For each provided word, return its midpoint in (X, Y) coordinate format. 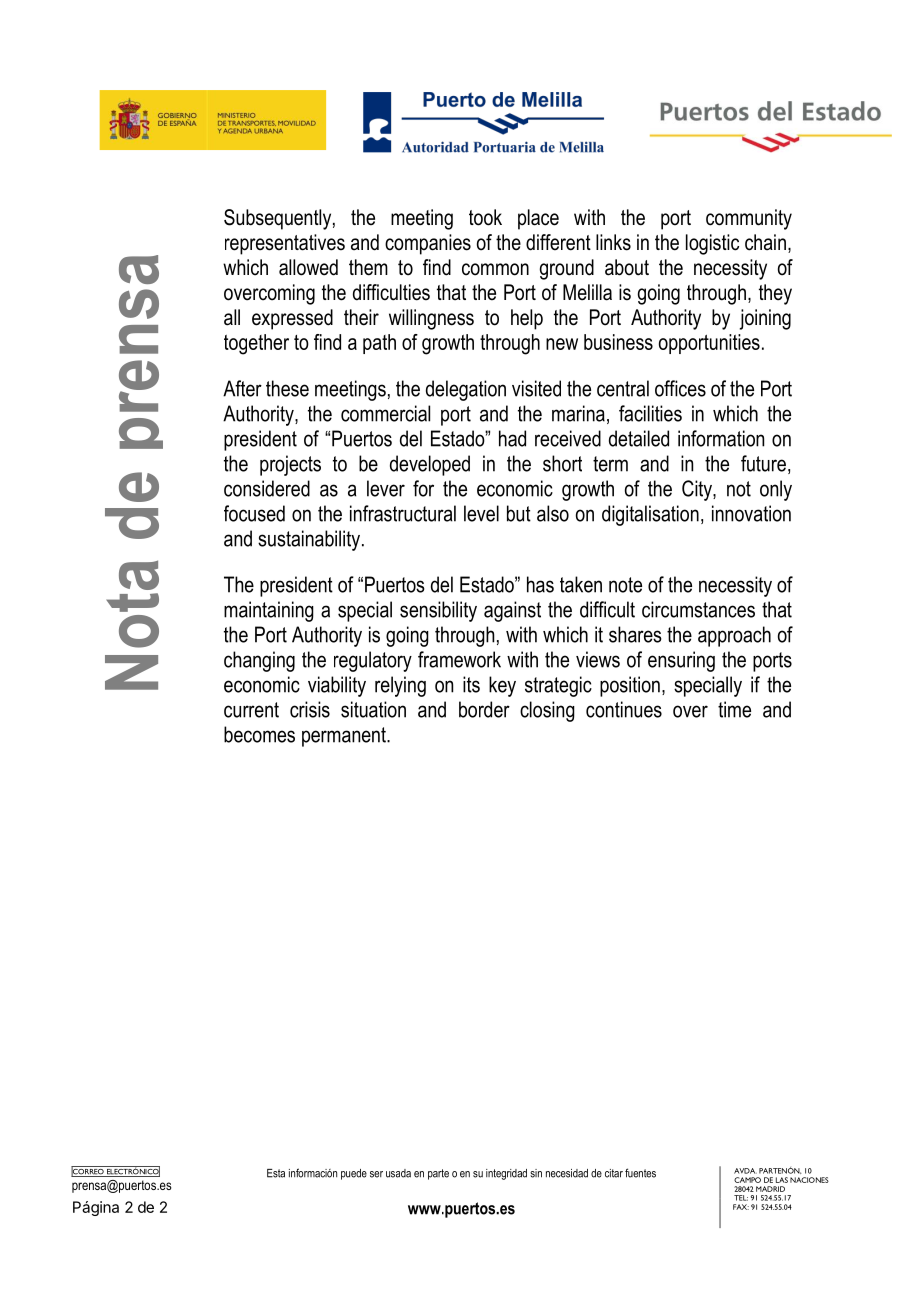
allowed (308, 267)
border (484, 709)
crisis (310, 709)
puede (354, 1174)
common (495, 269)
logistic (712, 244)
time (734, 709)
